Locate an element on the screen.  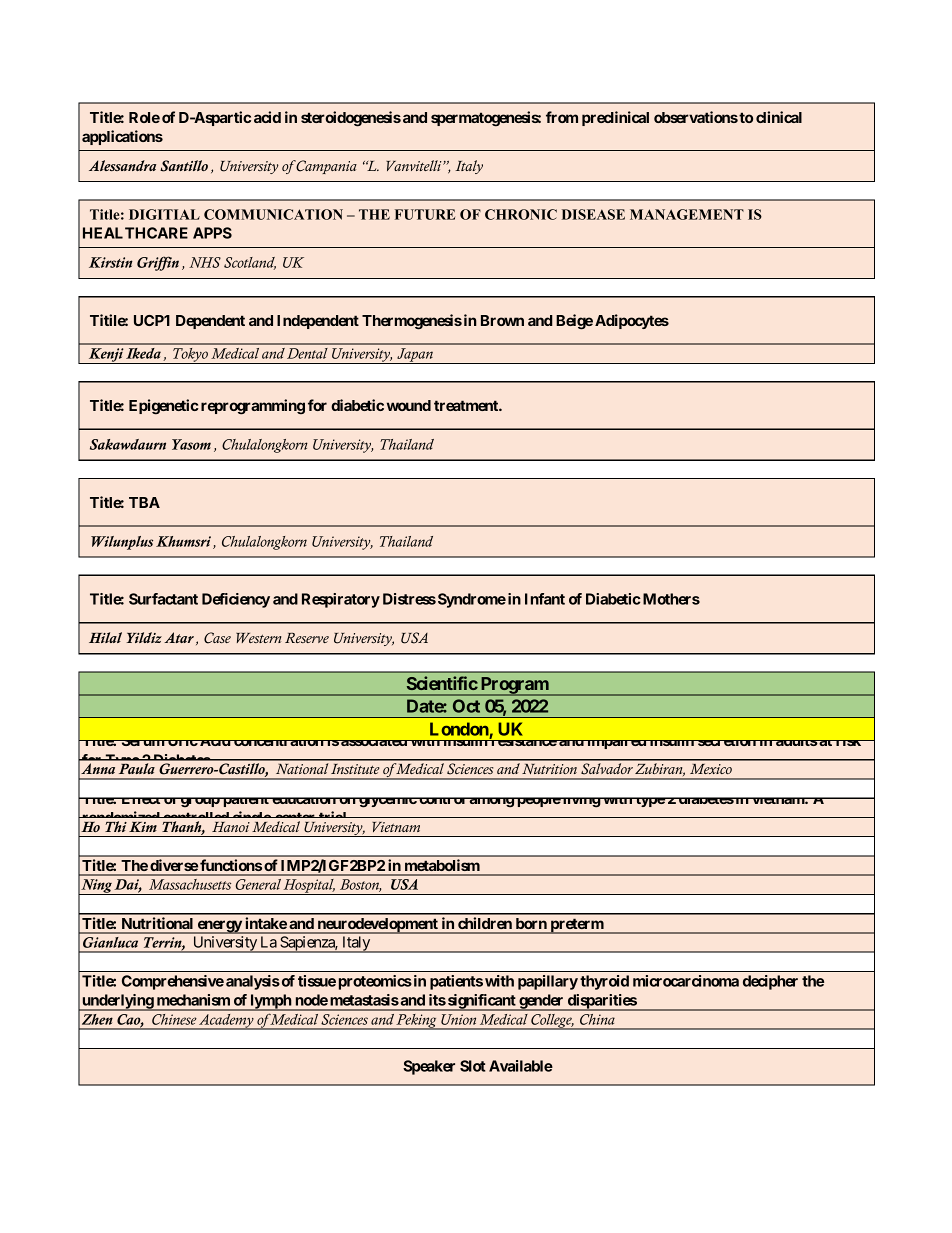
Distress is located at coordinates (409, 599).
